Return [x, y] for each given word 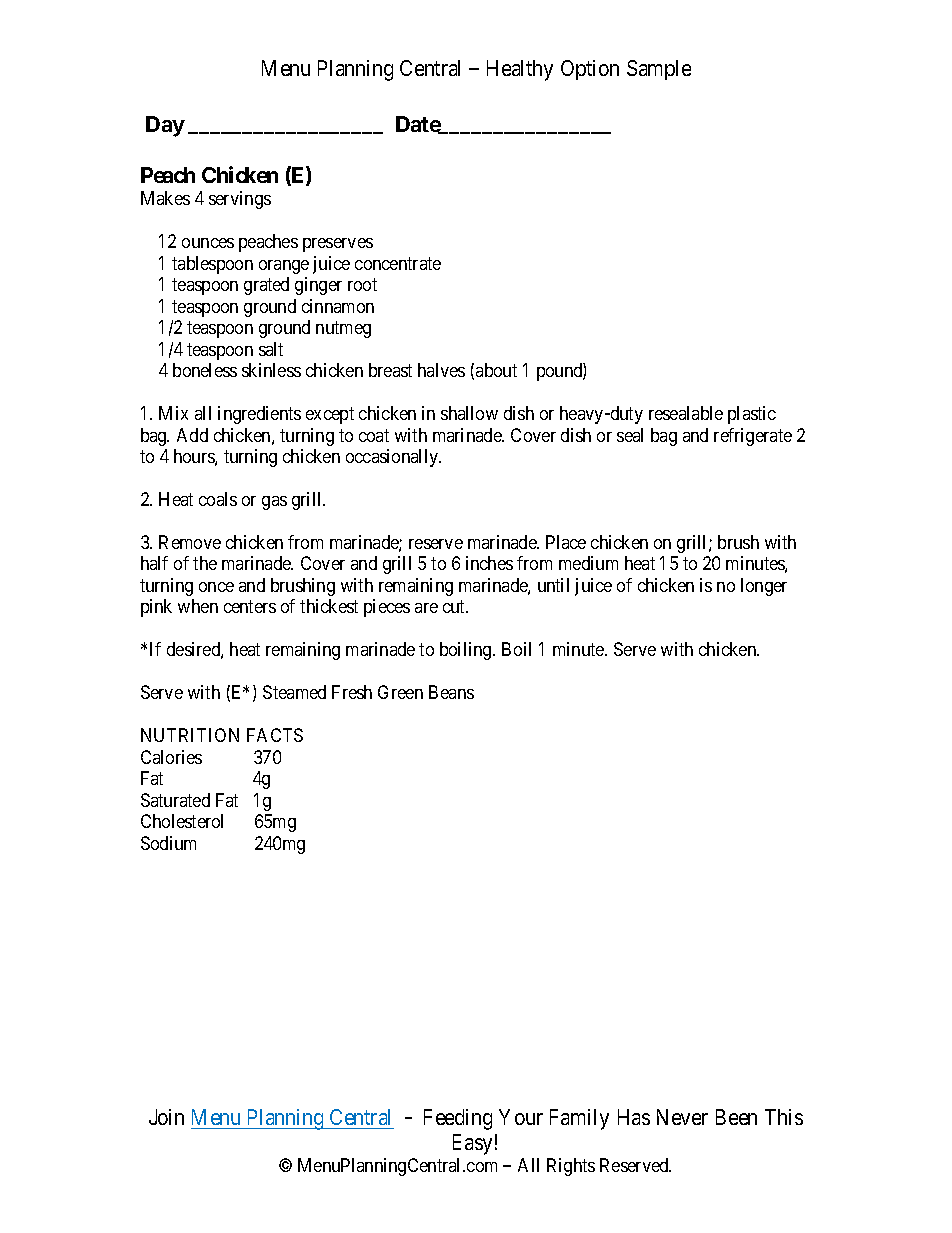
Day [165, 126]
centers [250, 607]
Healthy [520, 70]
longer [764, 587]
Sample [659, 70]
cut [455, 607]
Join [166, 1117]
